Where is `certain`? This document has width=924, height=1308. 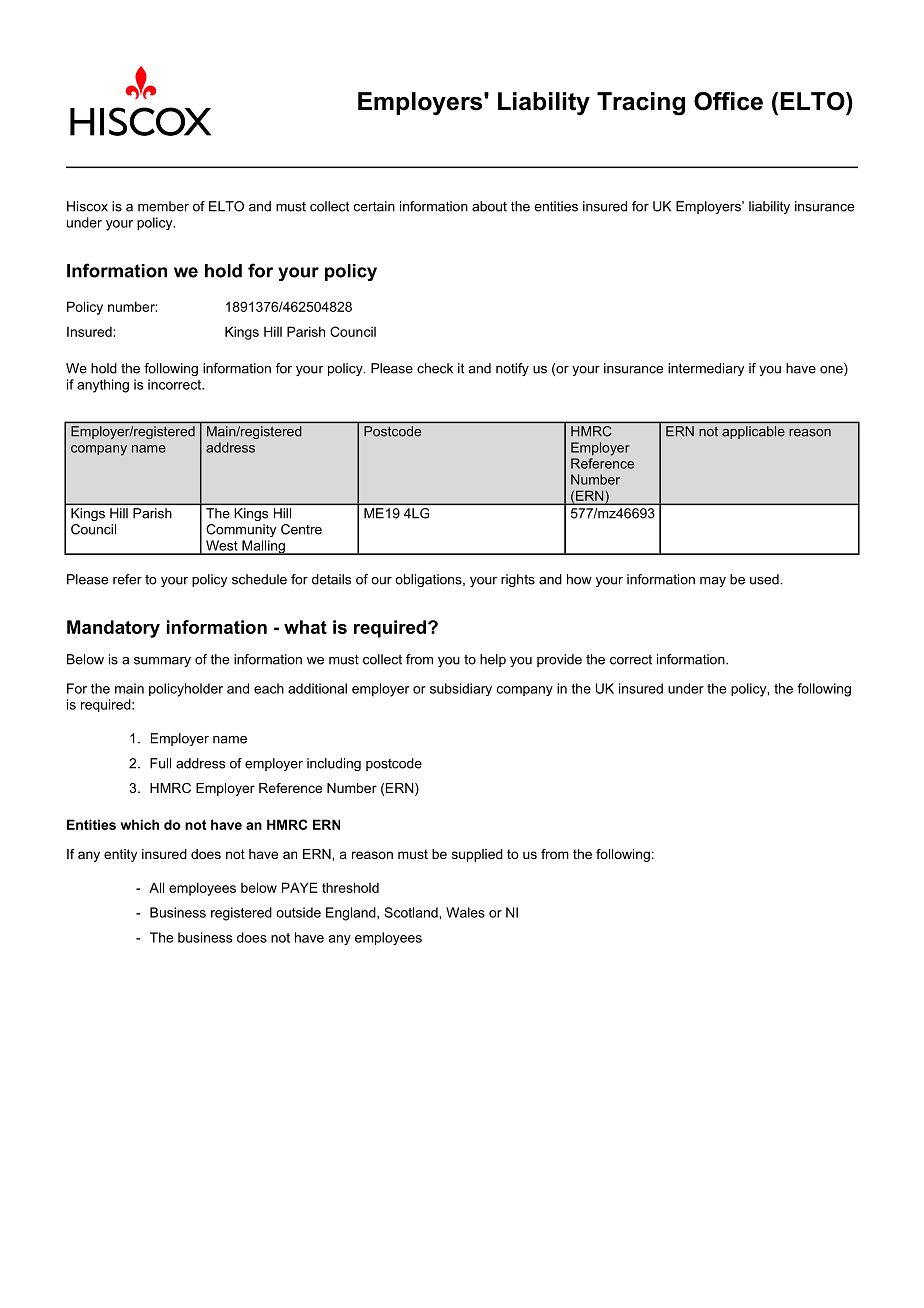
certain is located at coordinates (374, 206).
